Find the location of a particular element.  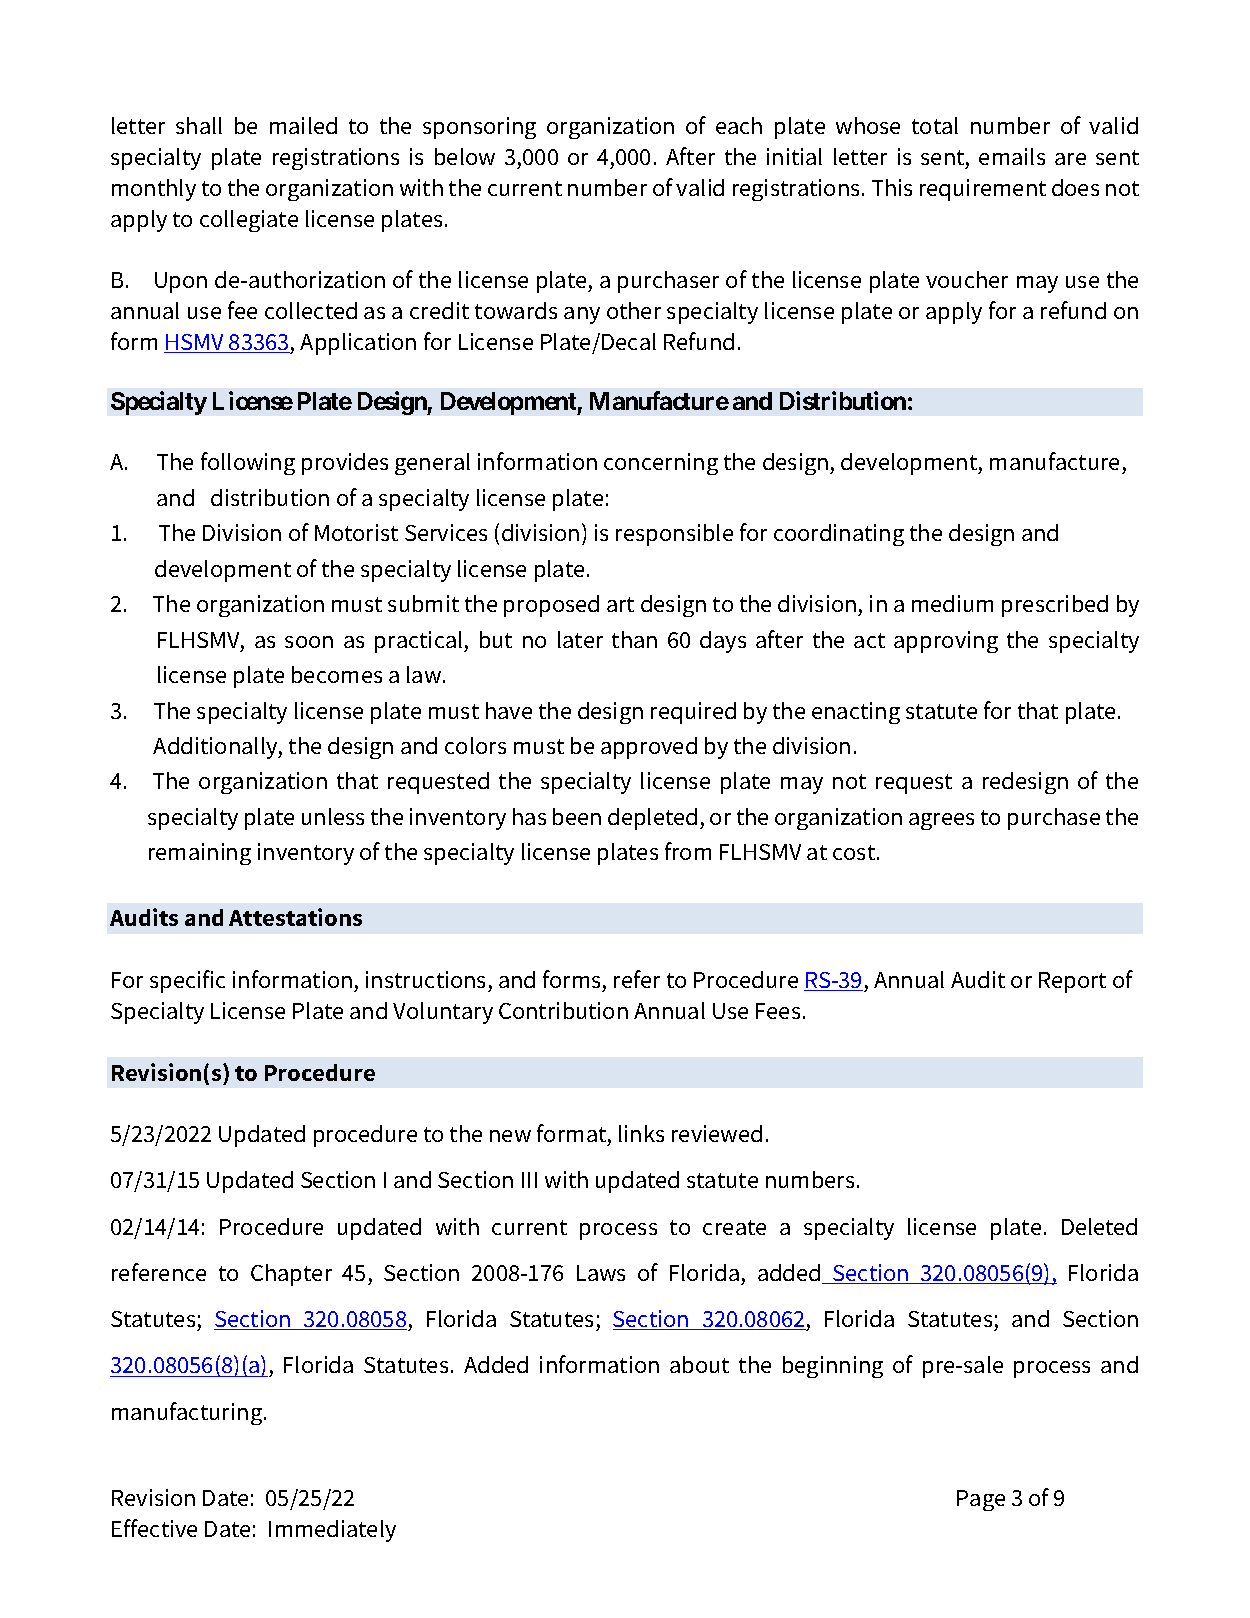

about is located at coordinates (699, 1364).
